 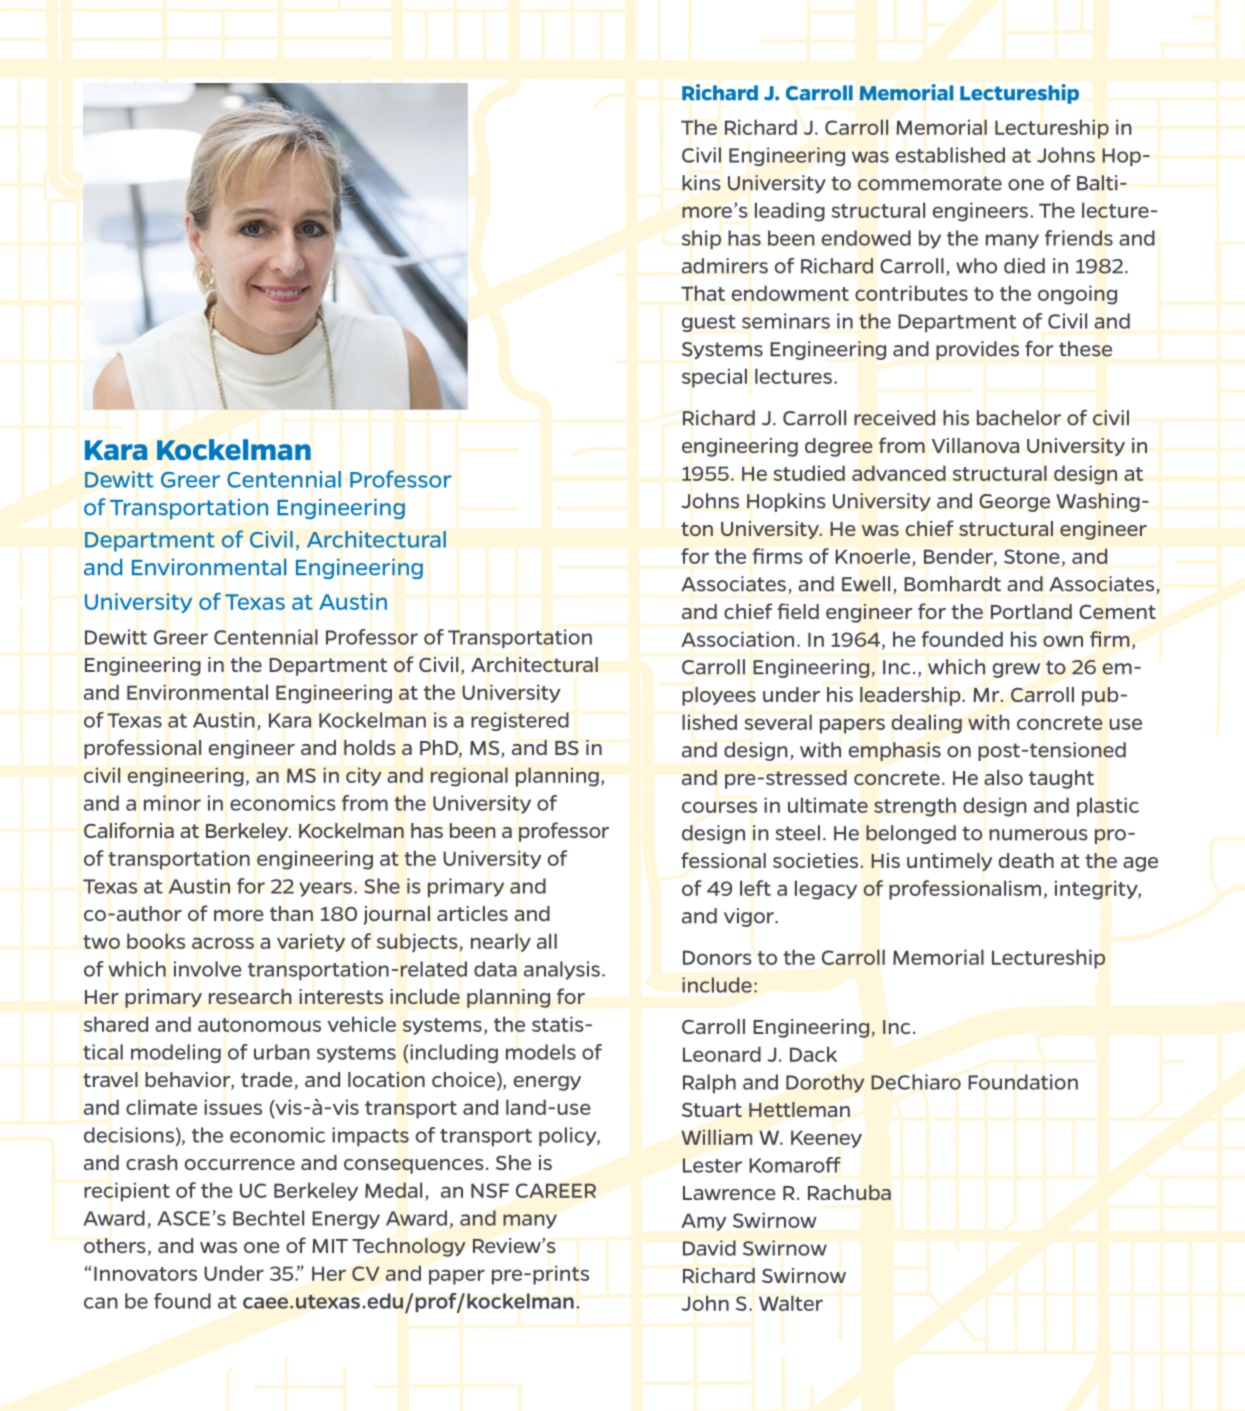 I want to click on friends, so click(x=1079, y=238).
